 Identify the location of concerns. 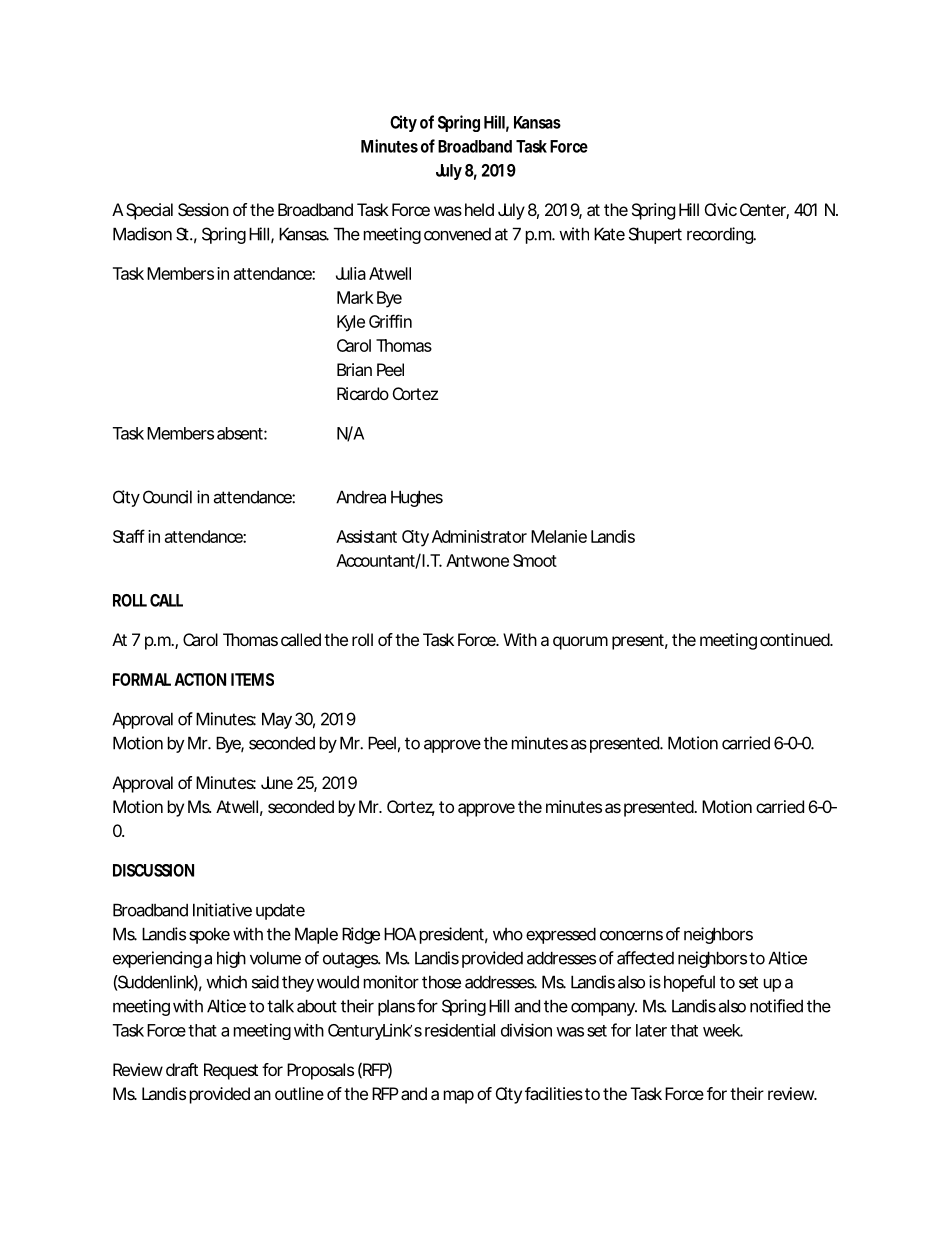
(631, 936).
